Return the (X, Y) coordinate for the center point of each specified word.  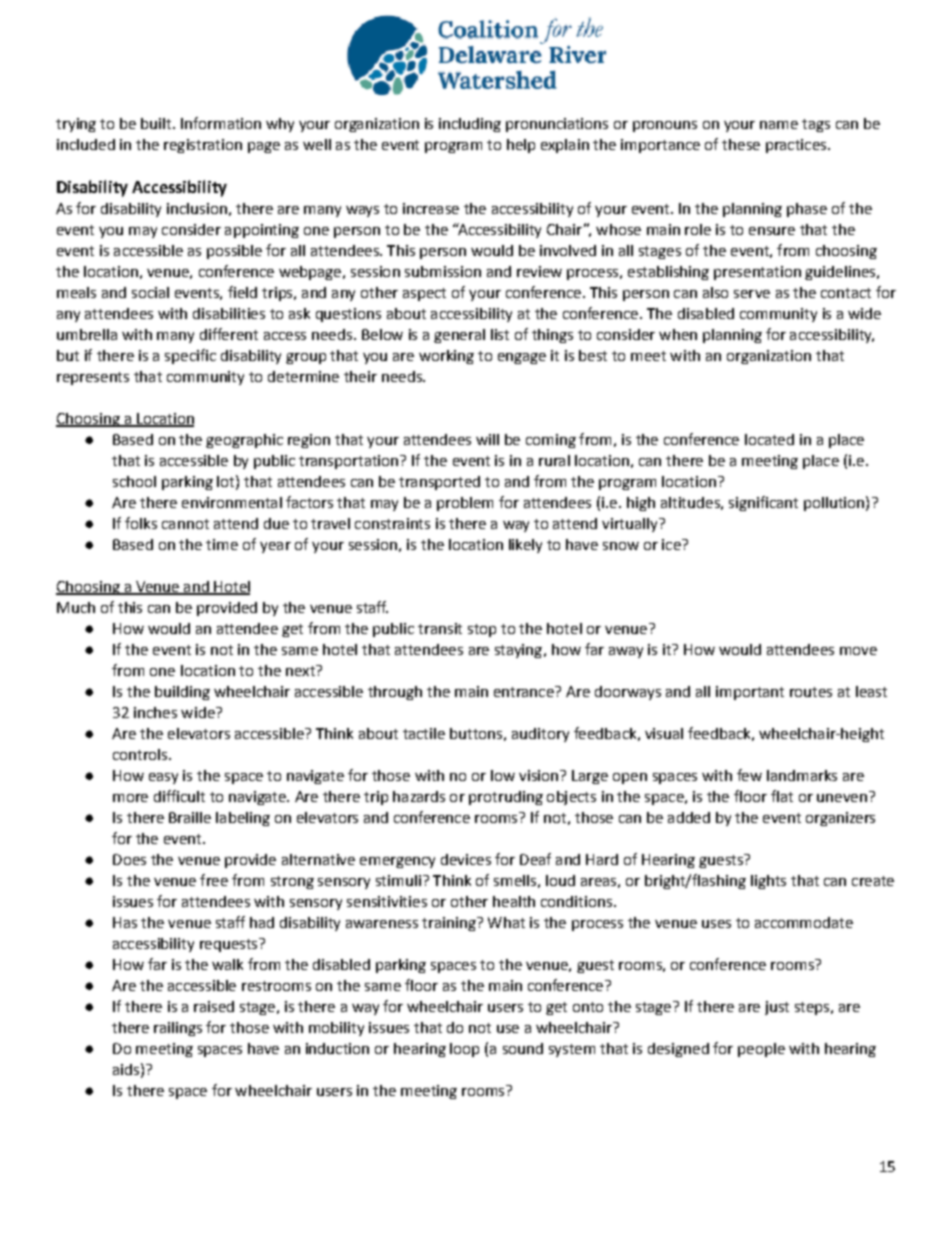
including (470, 125)
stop (482, 630)
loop (464, 1050)
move (858, 651)
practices (797, 146)
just (777, 1008)
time (222, 544)
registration (203, 146)
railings (178, 1029)
